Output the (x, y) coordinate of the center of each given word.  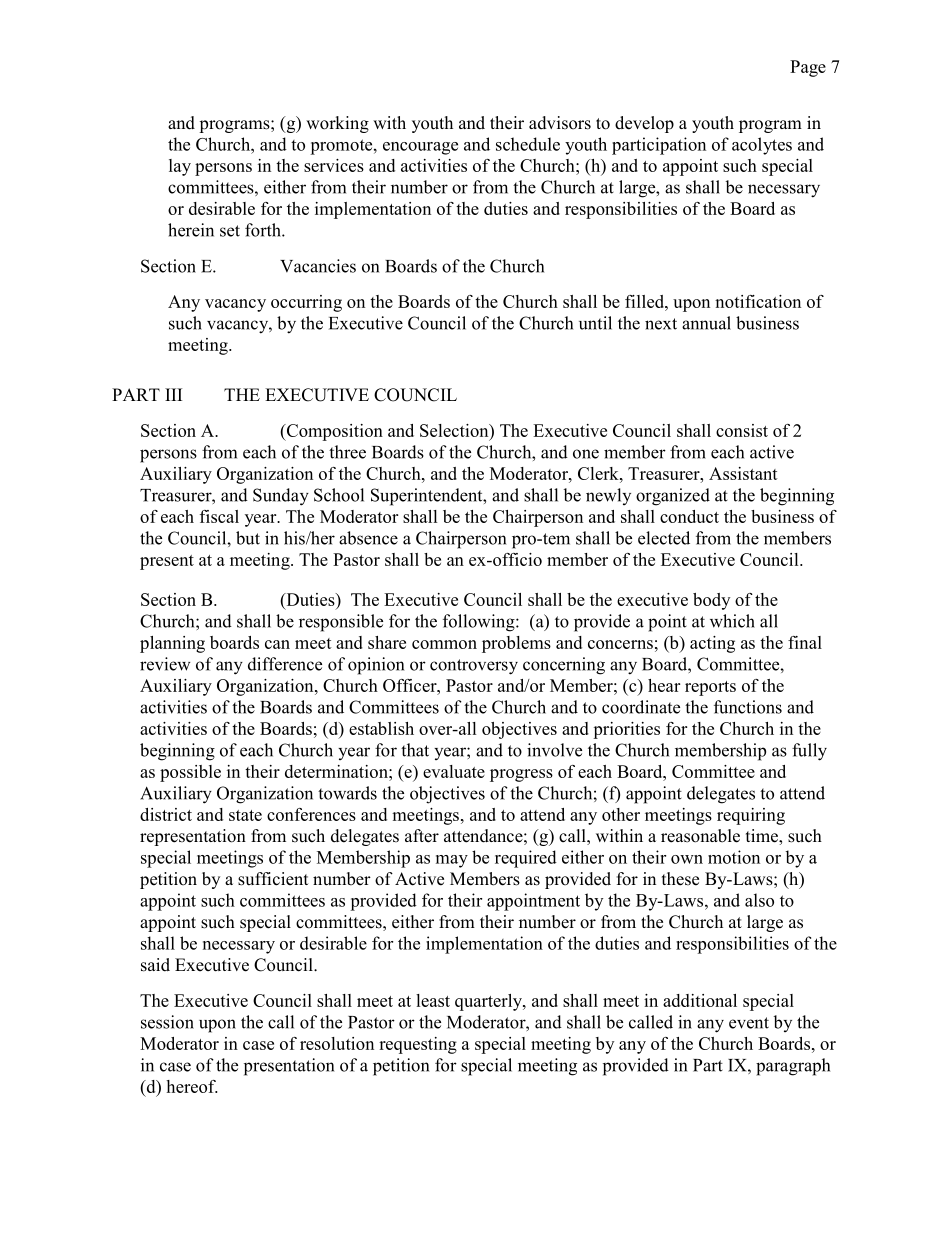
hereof (191, 1086)
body (711, 601)
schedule (528, 144)
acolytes (762, 146)
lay (180, 167)
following (480, 623)
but (248, 538)
